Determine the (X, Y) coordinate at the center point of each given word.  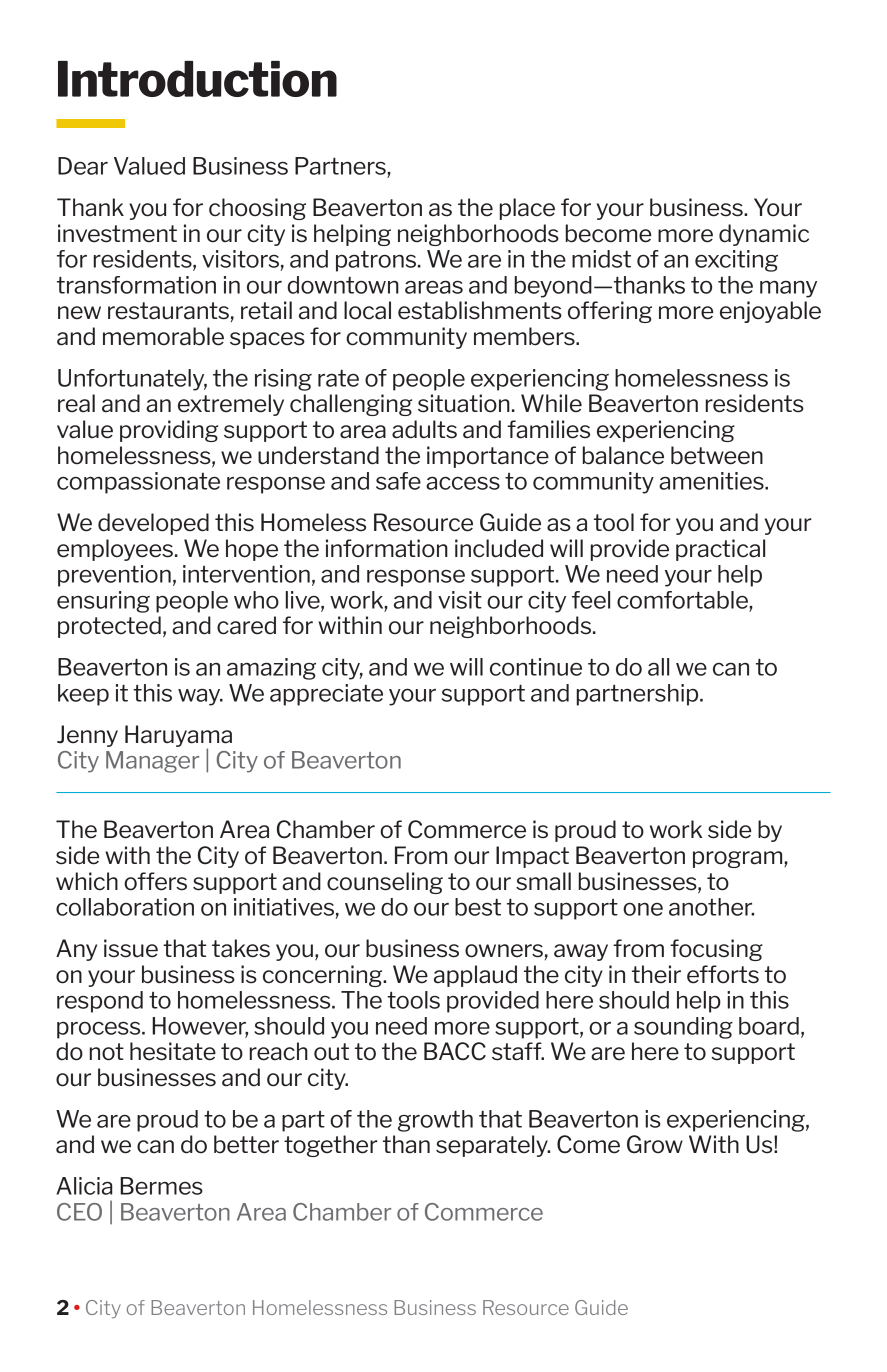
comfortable (682, 600)
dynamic (764, 235)
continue (536, 667)
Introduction (197, 79)
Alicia (84, 1186)
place (527, 209)
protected (109, 627)
